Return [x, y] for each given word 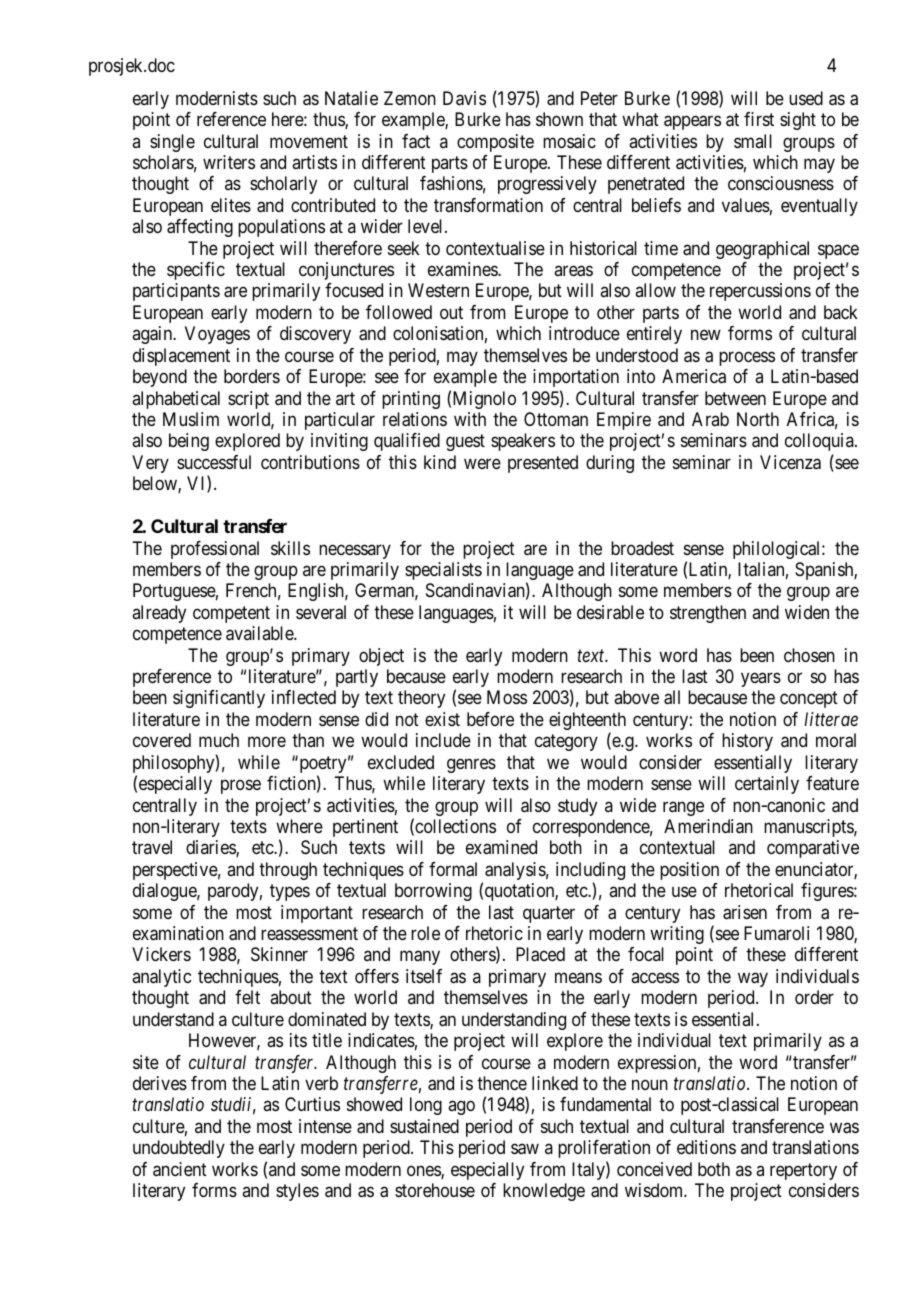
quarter [549, 914]
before [490, 719]
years [761, 680]
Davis [464, 98]
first [759, 119]
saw [525, 1149]
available [260, 633]
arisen [745, 912]
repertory [803, 1171]
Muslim [191, 419]
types [290, 893]
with [470, 419]
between [735, 398]
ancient [180, 1169]
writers [229, 162]
